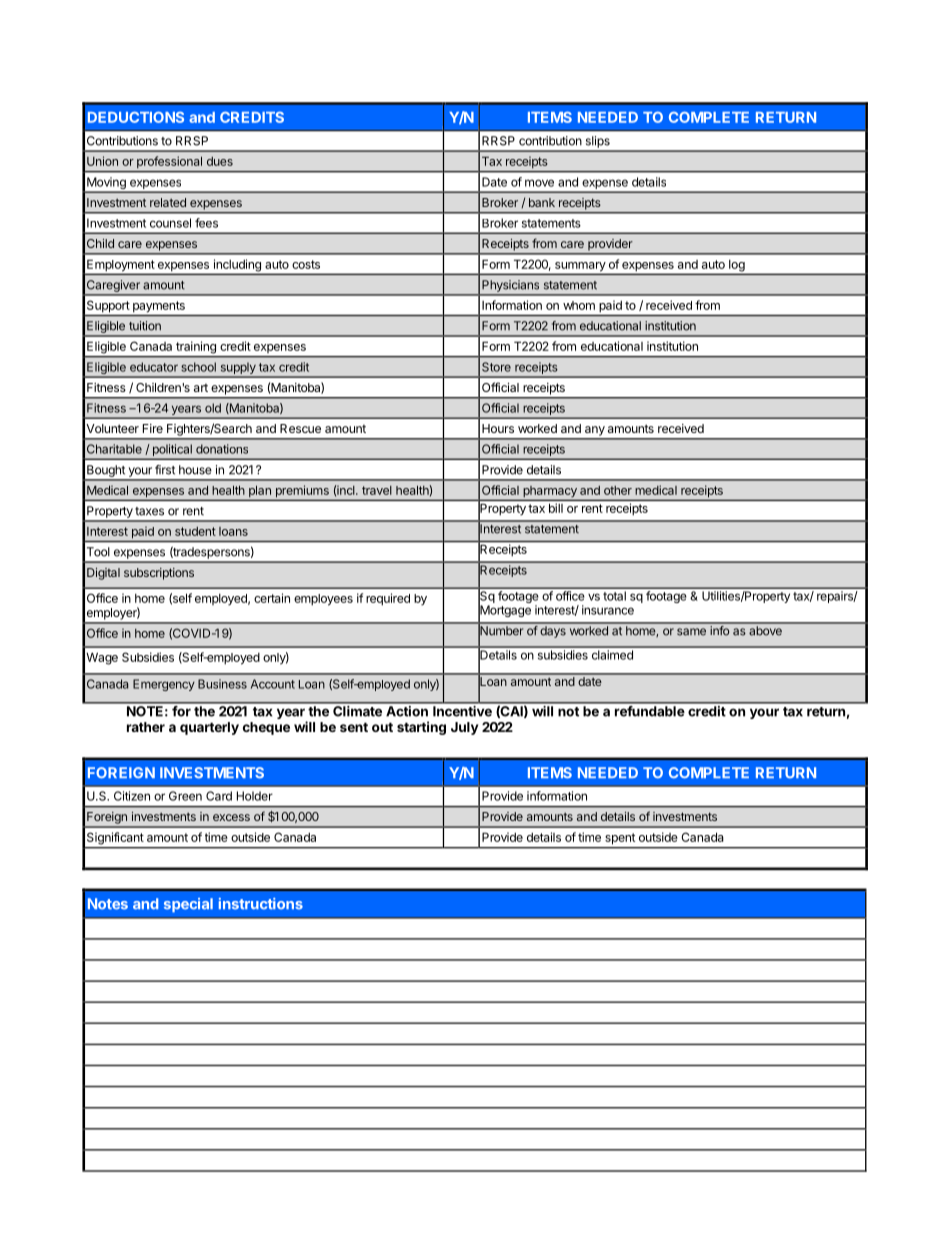 This page has height=1233, width=952. What do you see at coordinates (306, 264) in the page?
I see `costs` at bounding box center [306, 264].
